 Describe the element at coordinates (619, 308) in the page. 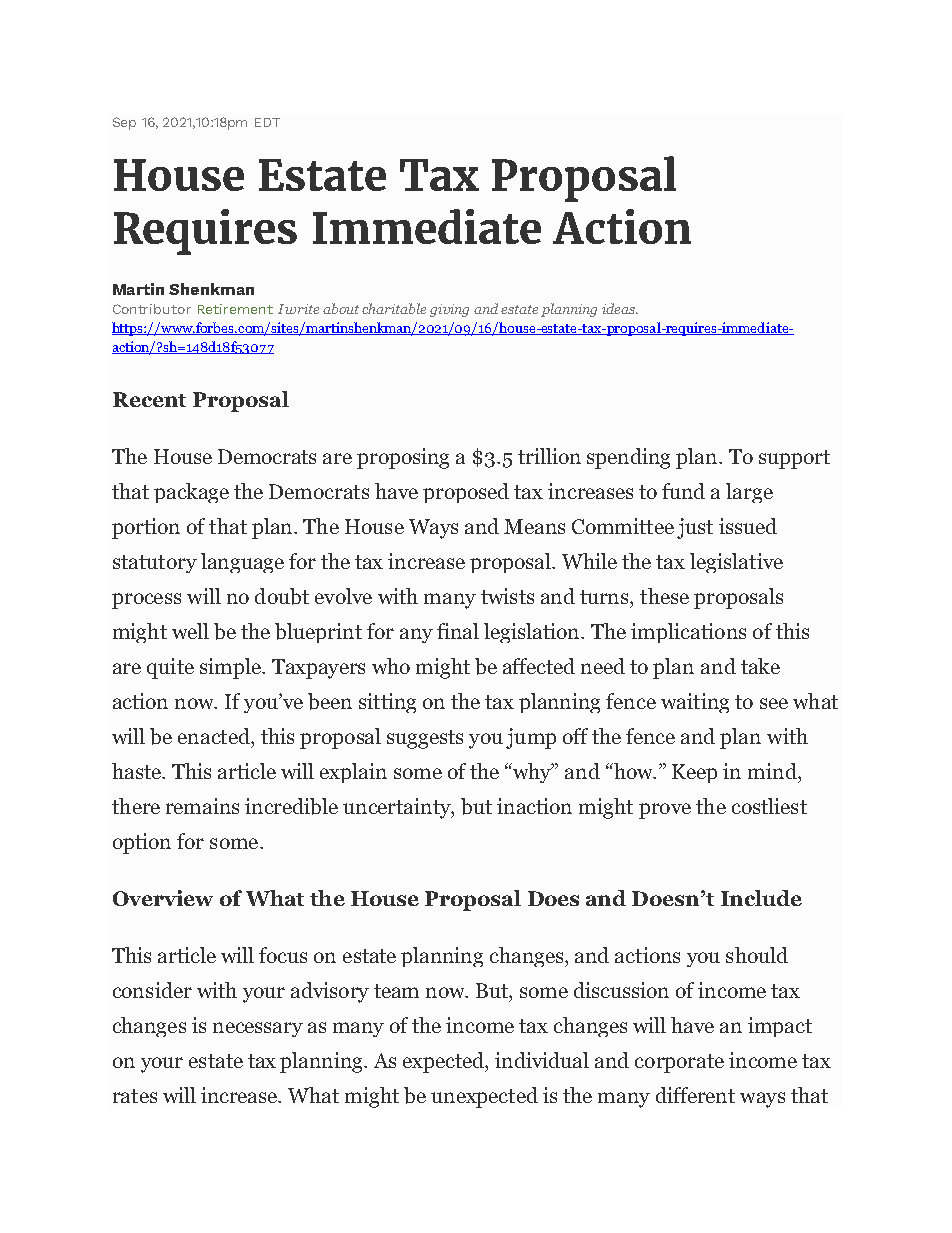

I see `ideas` at that location.
